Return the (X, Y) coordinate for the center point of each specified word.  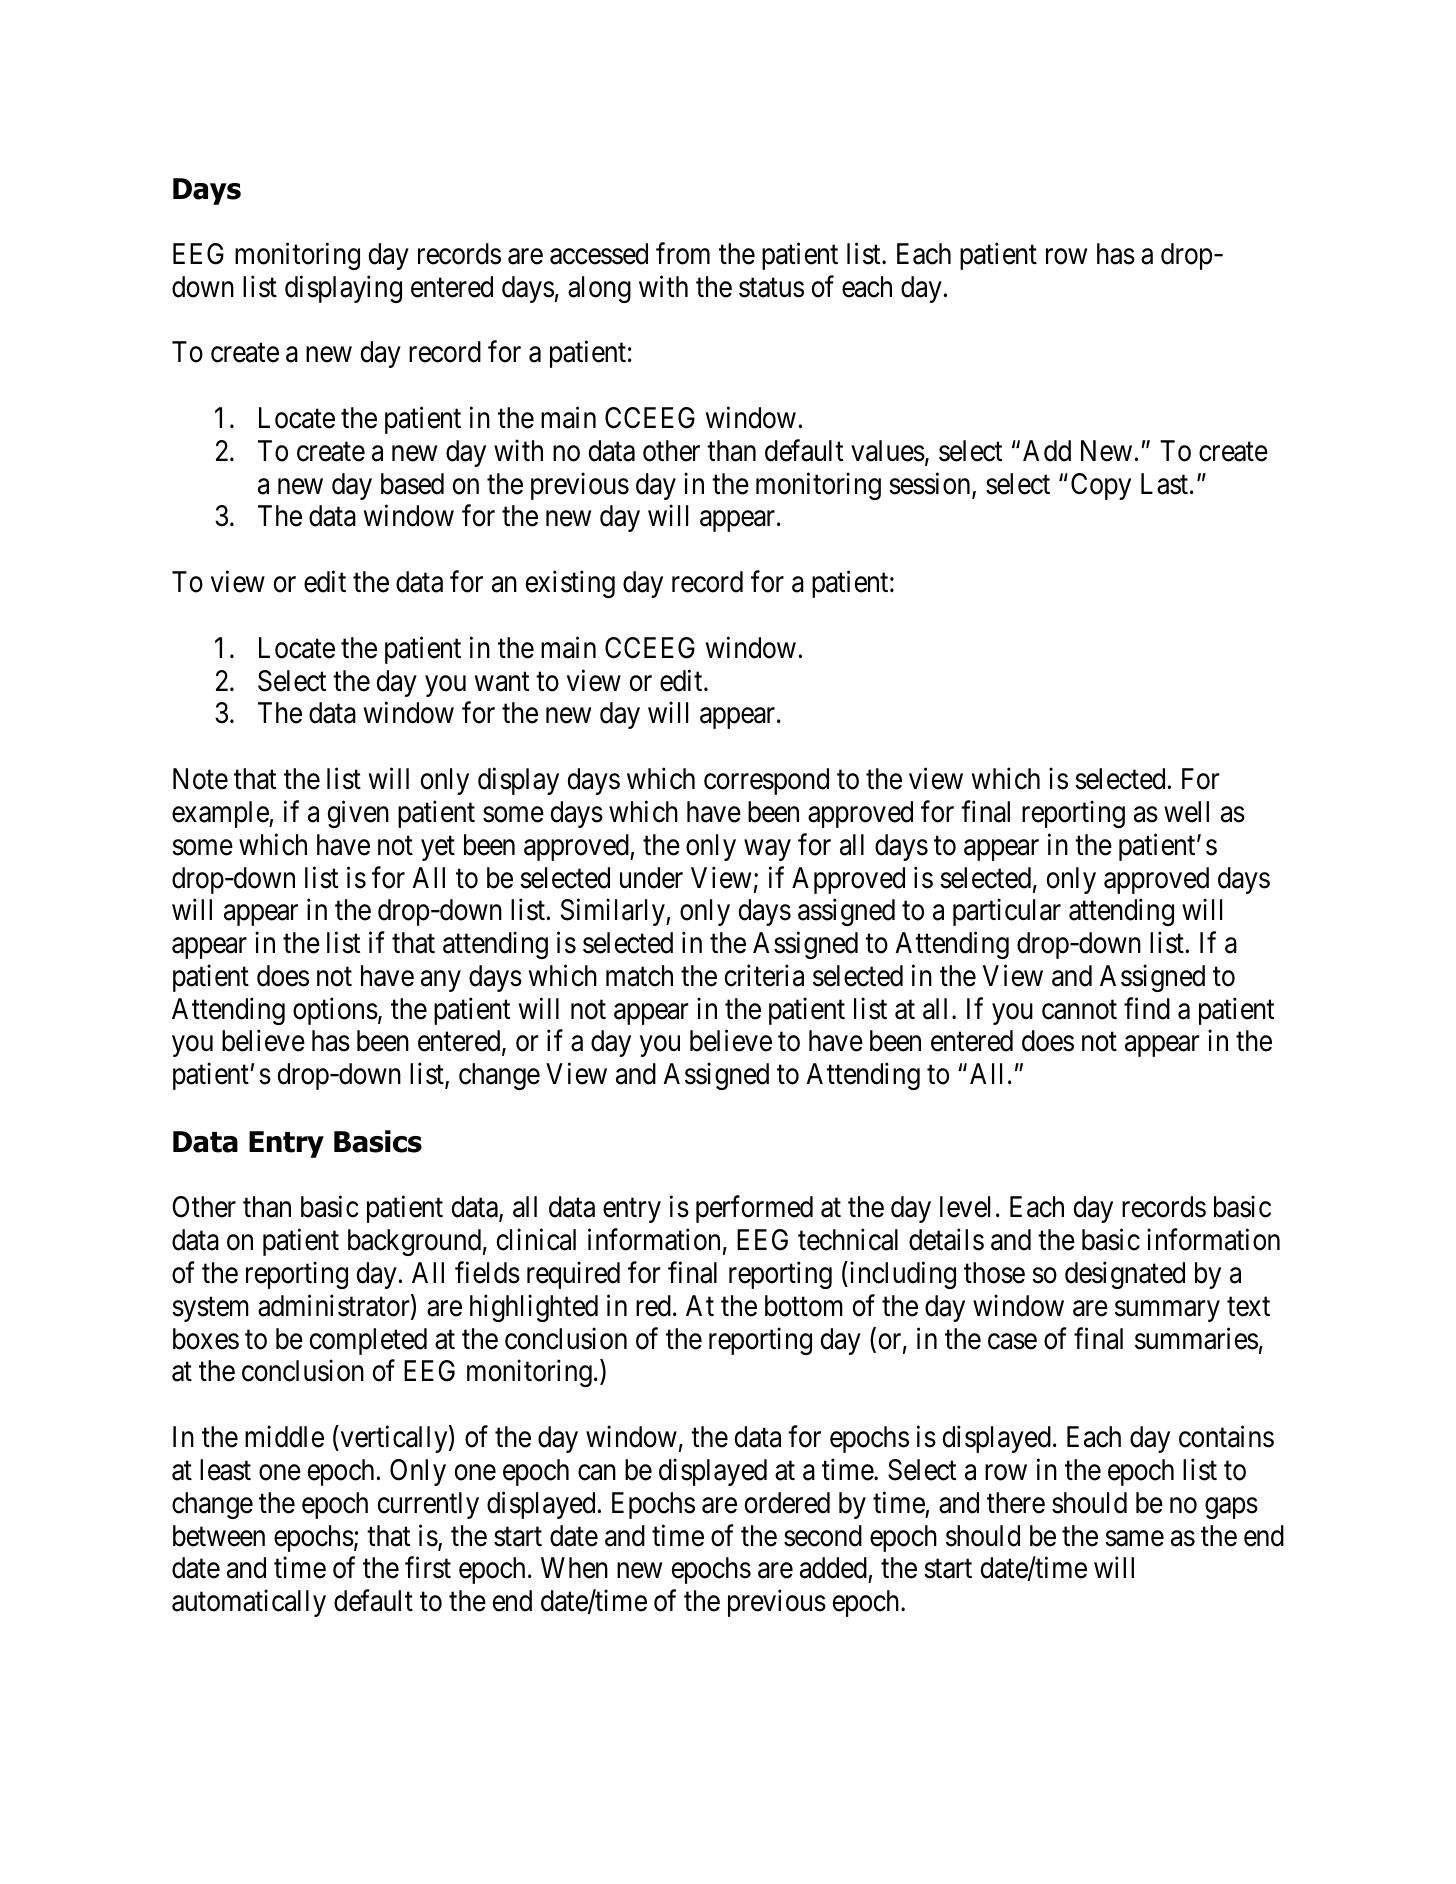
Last (1166, 484)
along (599, 289)
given (358, 814)
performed (754, 1209)
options (335, 1011)
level (965, 1207)
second (823, 1536)
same (1134, 1538)
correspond (766, 781)
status (771, 288)
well (1186, 812)
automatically (249, 1603)
